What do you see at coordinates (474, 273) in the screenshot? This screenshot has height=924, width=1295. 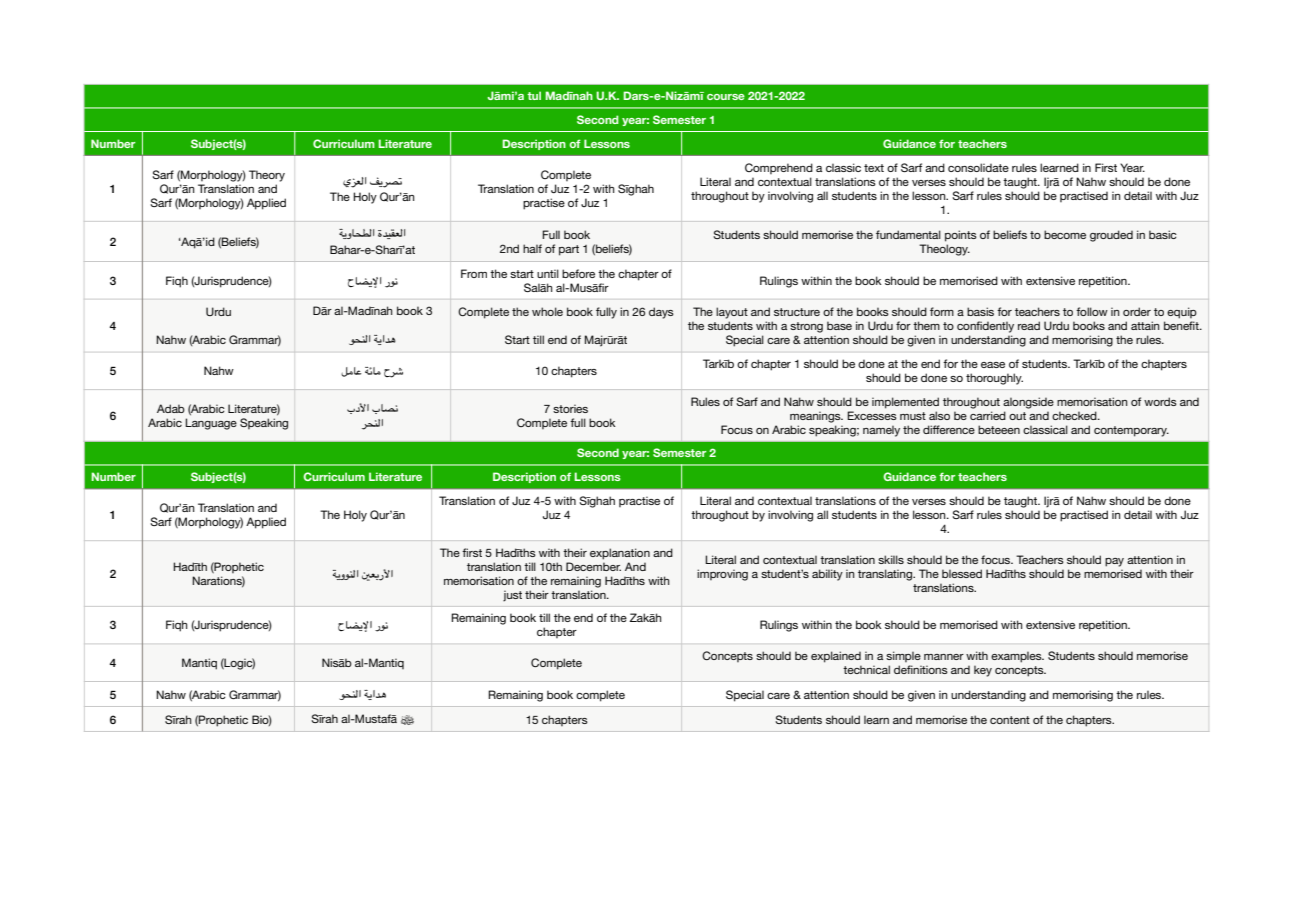 I see `From` at bounding box center [474, 273].
